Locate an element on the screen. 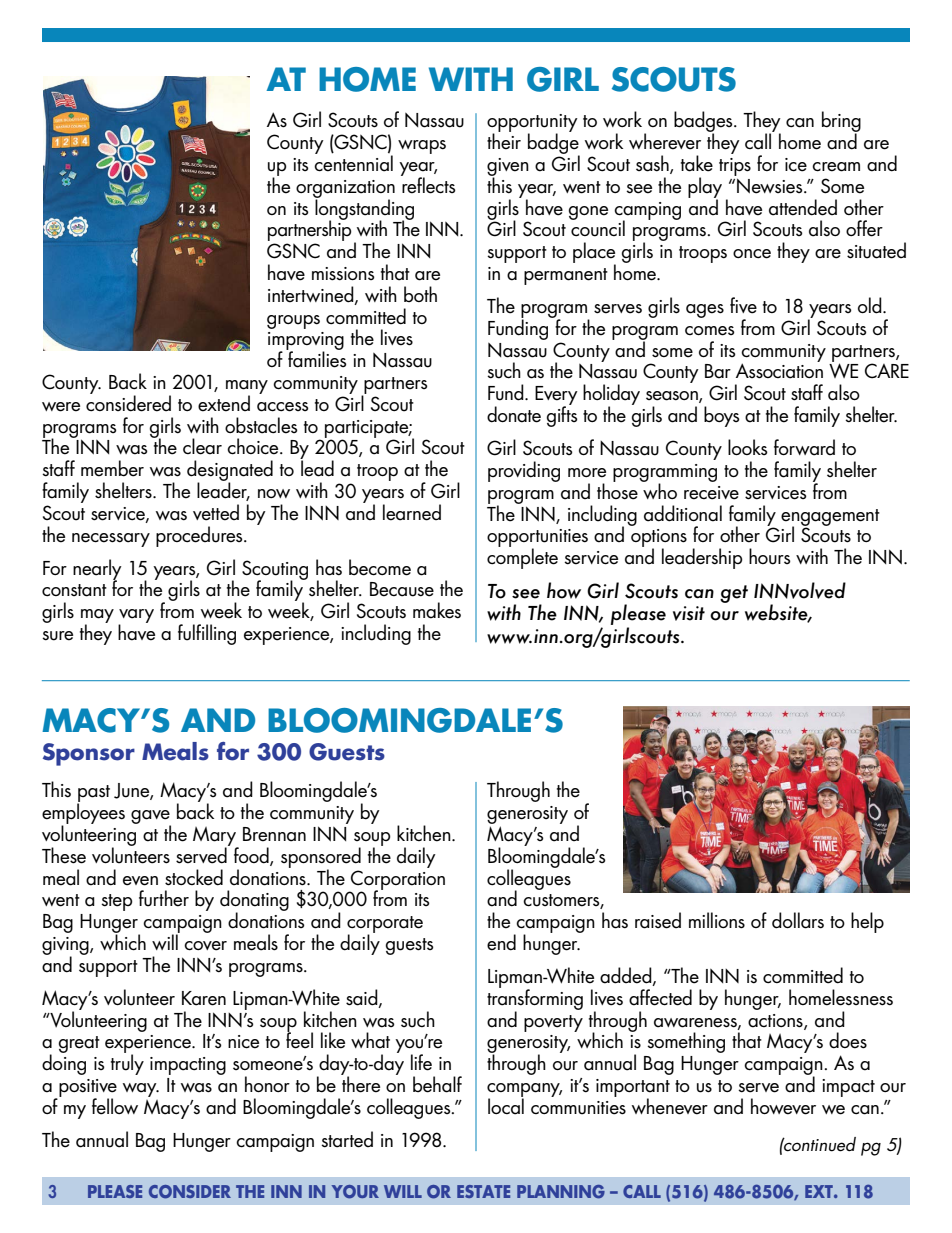 The image size is (952, 1233). ESTATE is located at coordinates (483, 1191).
